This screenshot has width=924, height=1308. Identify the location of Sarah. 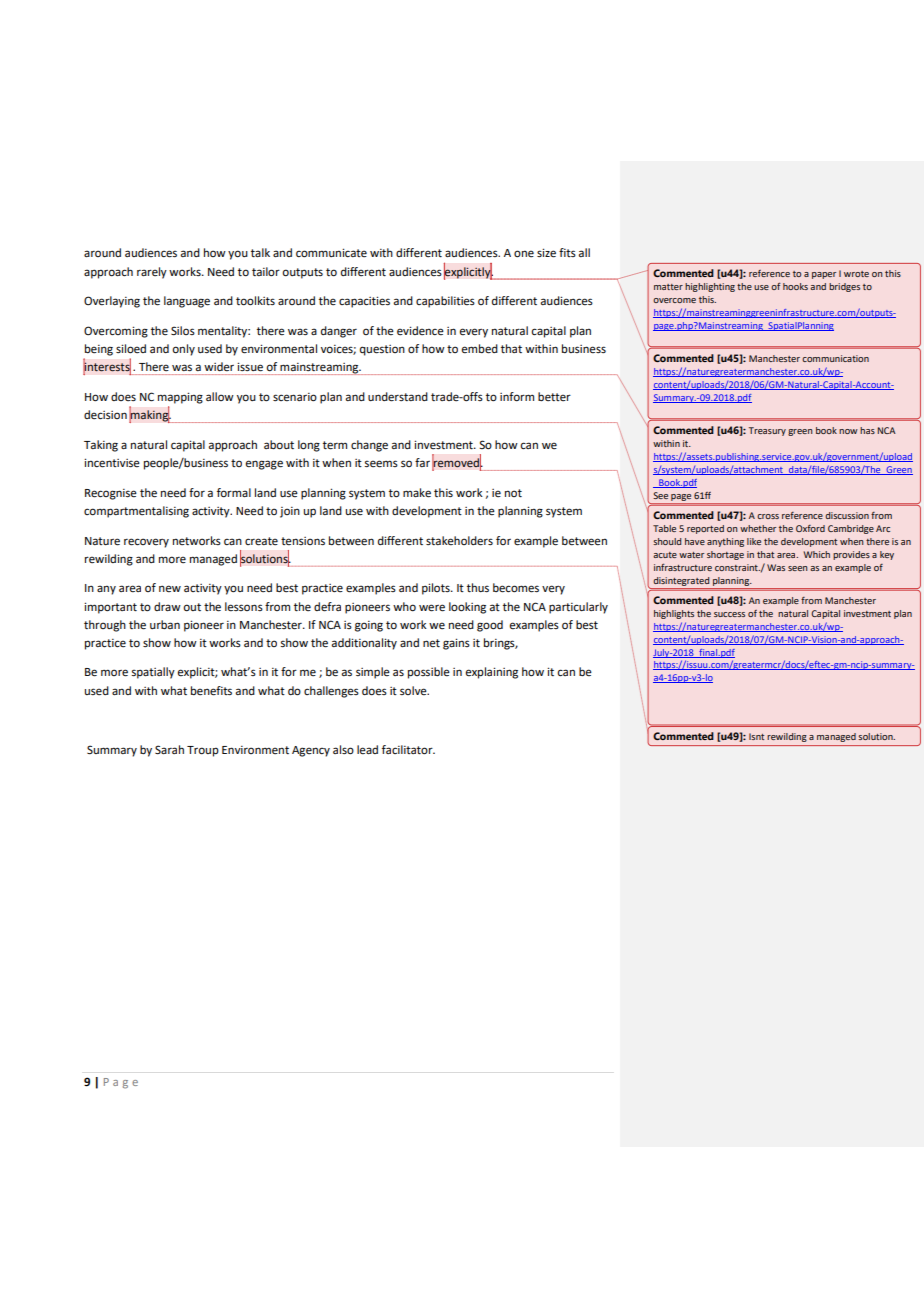
(169, 750).
